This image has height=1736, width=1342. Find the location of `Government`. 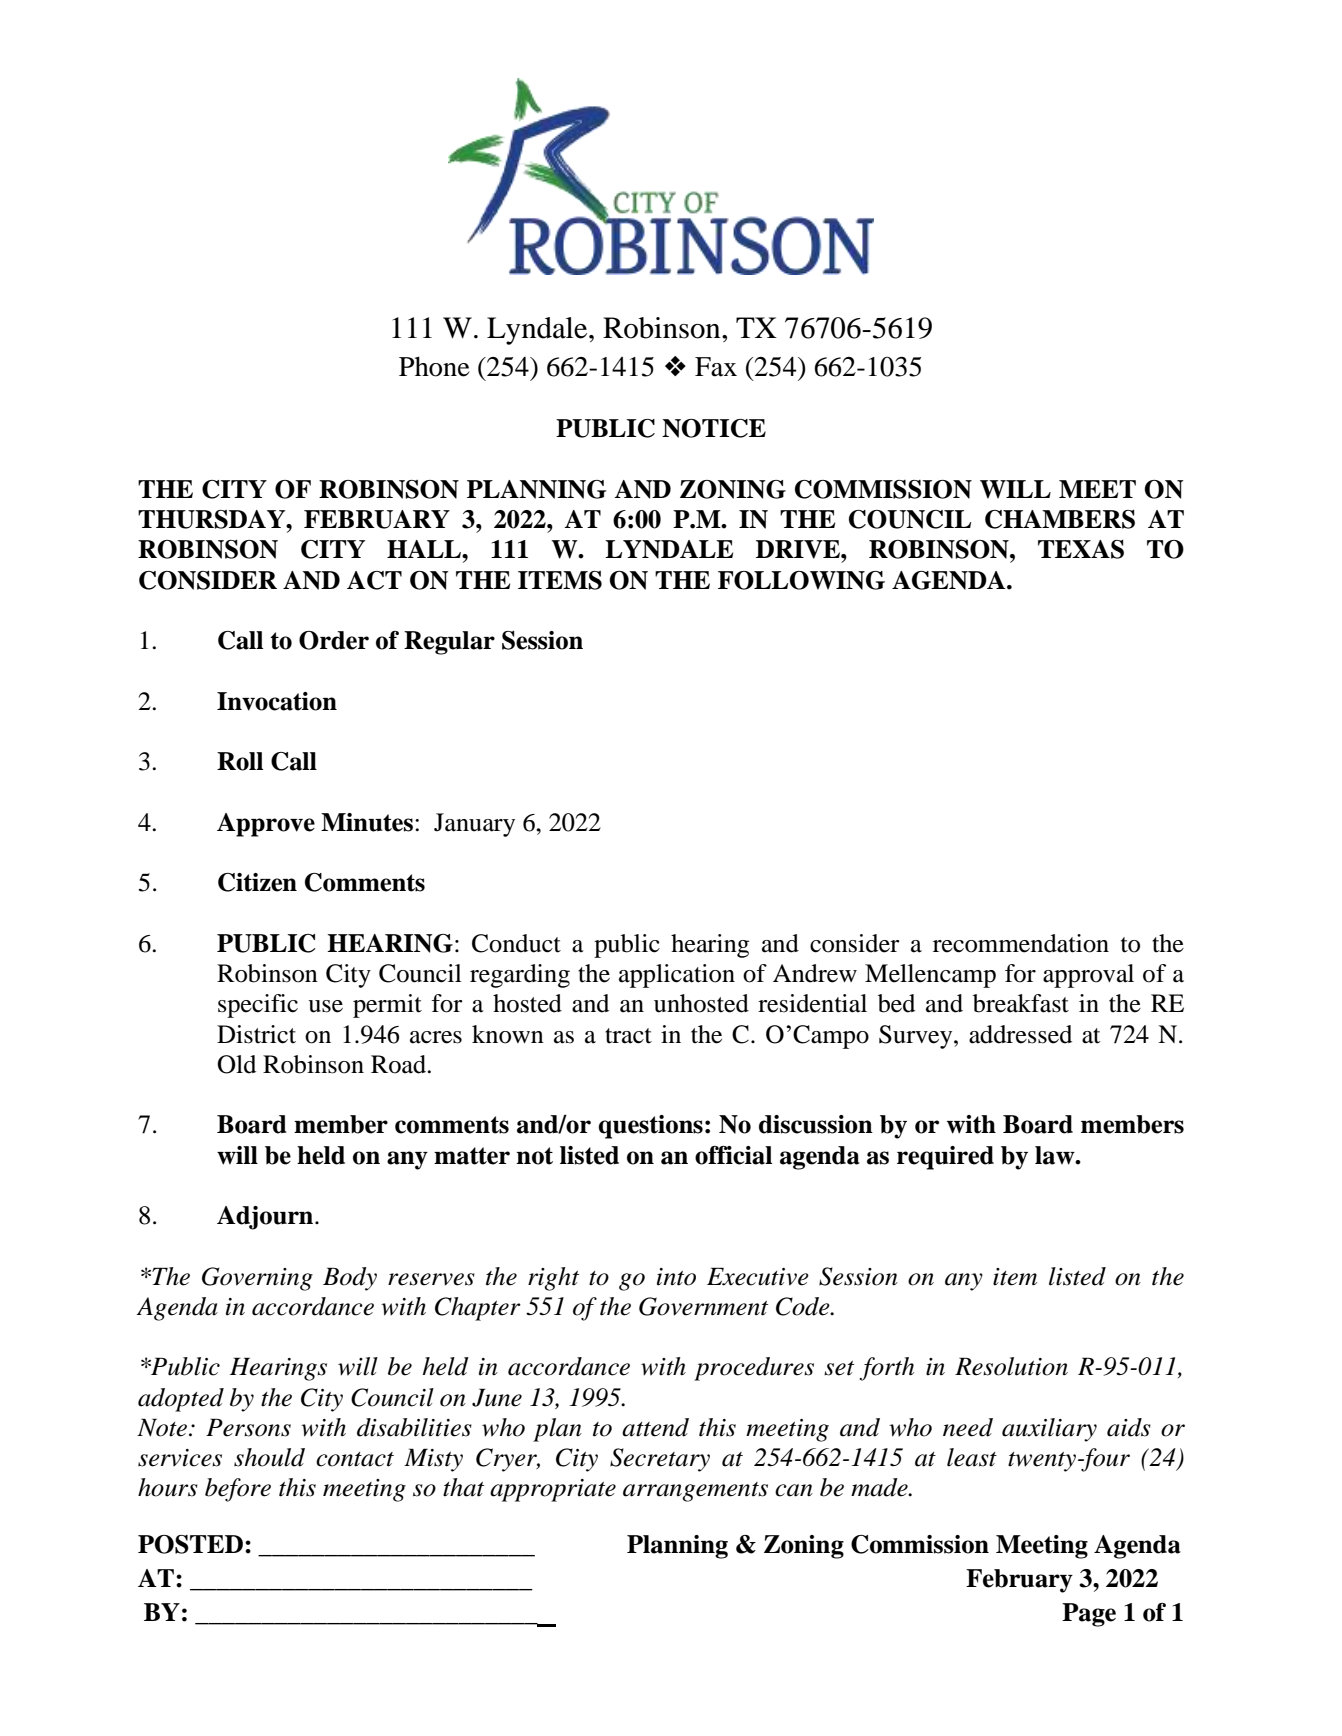

Government is located at coordinates (703, 1306).
